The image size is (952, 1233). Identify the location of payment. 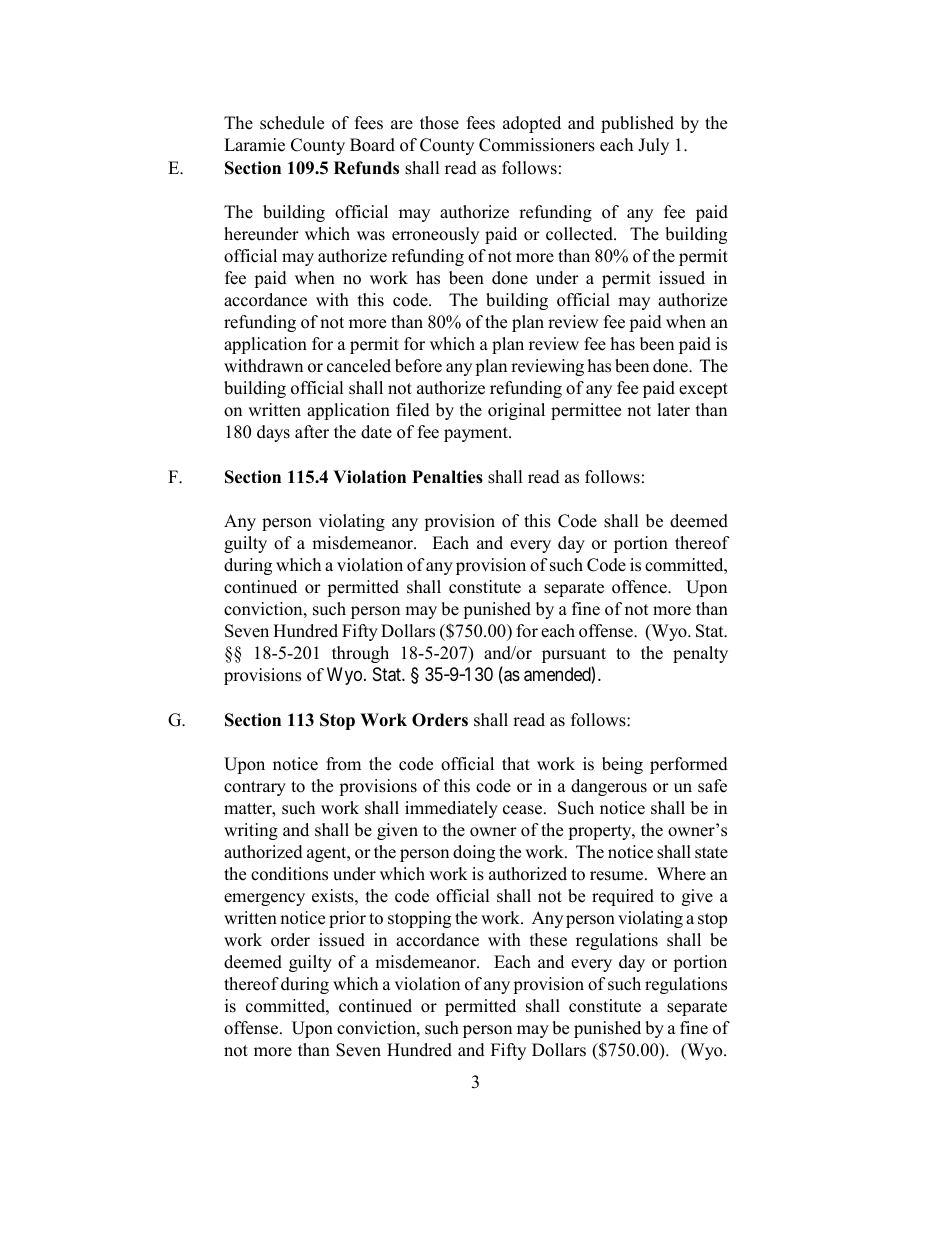
(477, 434).
